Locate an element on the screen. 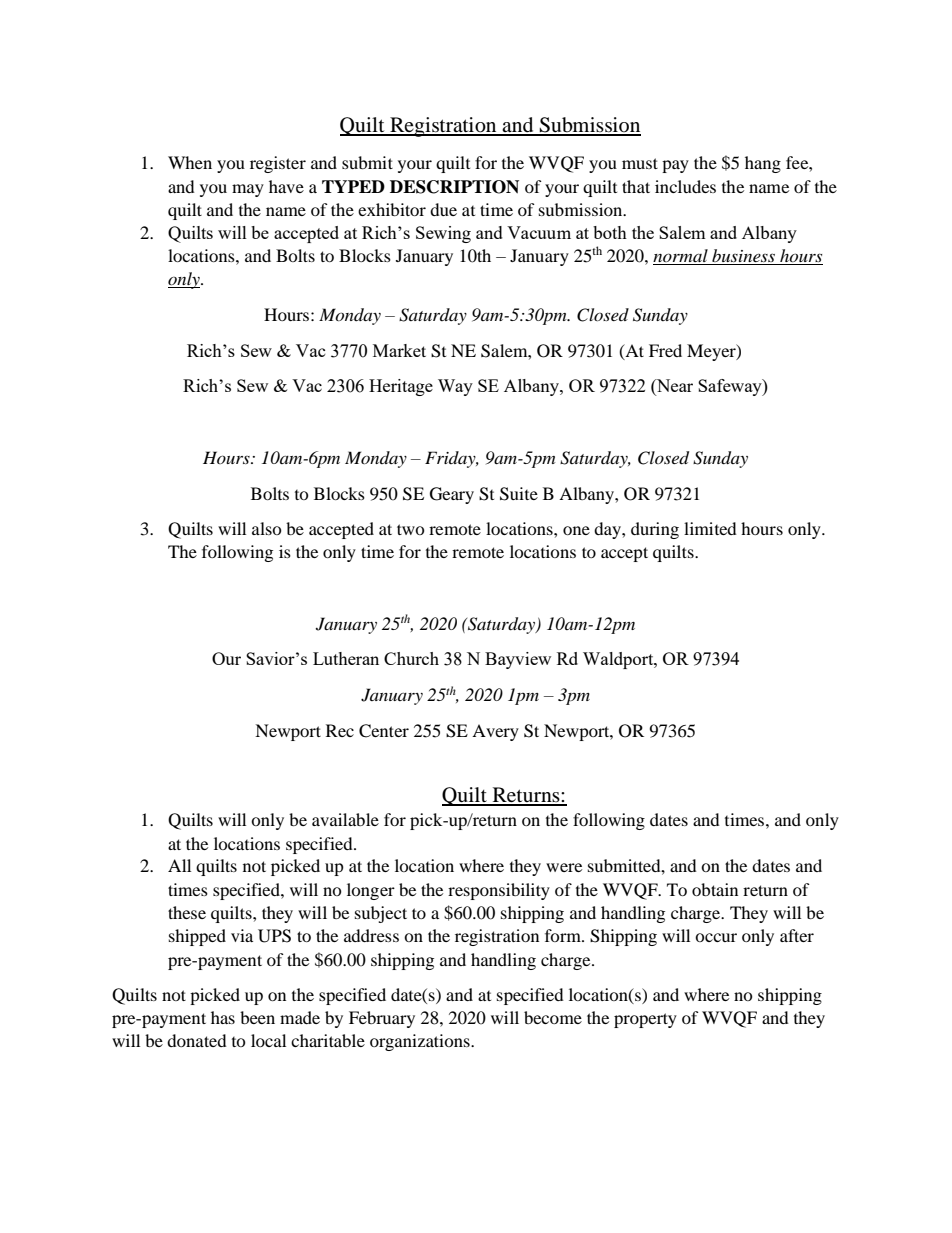 The width and height of the screenshot is (952, 1233). also is located at coordinates (267, 528).
